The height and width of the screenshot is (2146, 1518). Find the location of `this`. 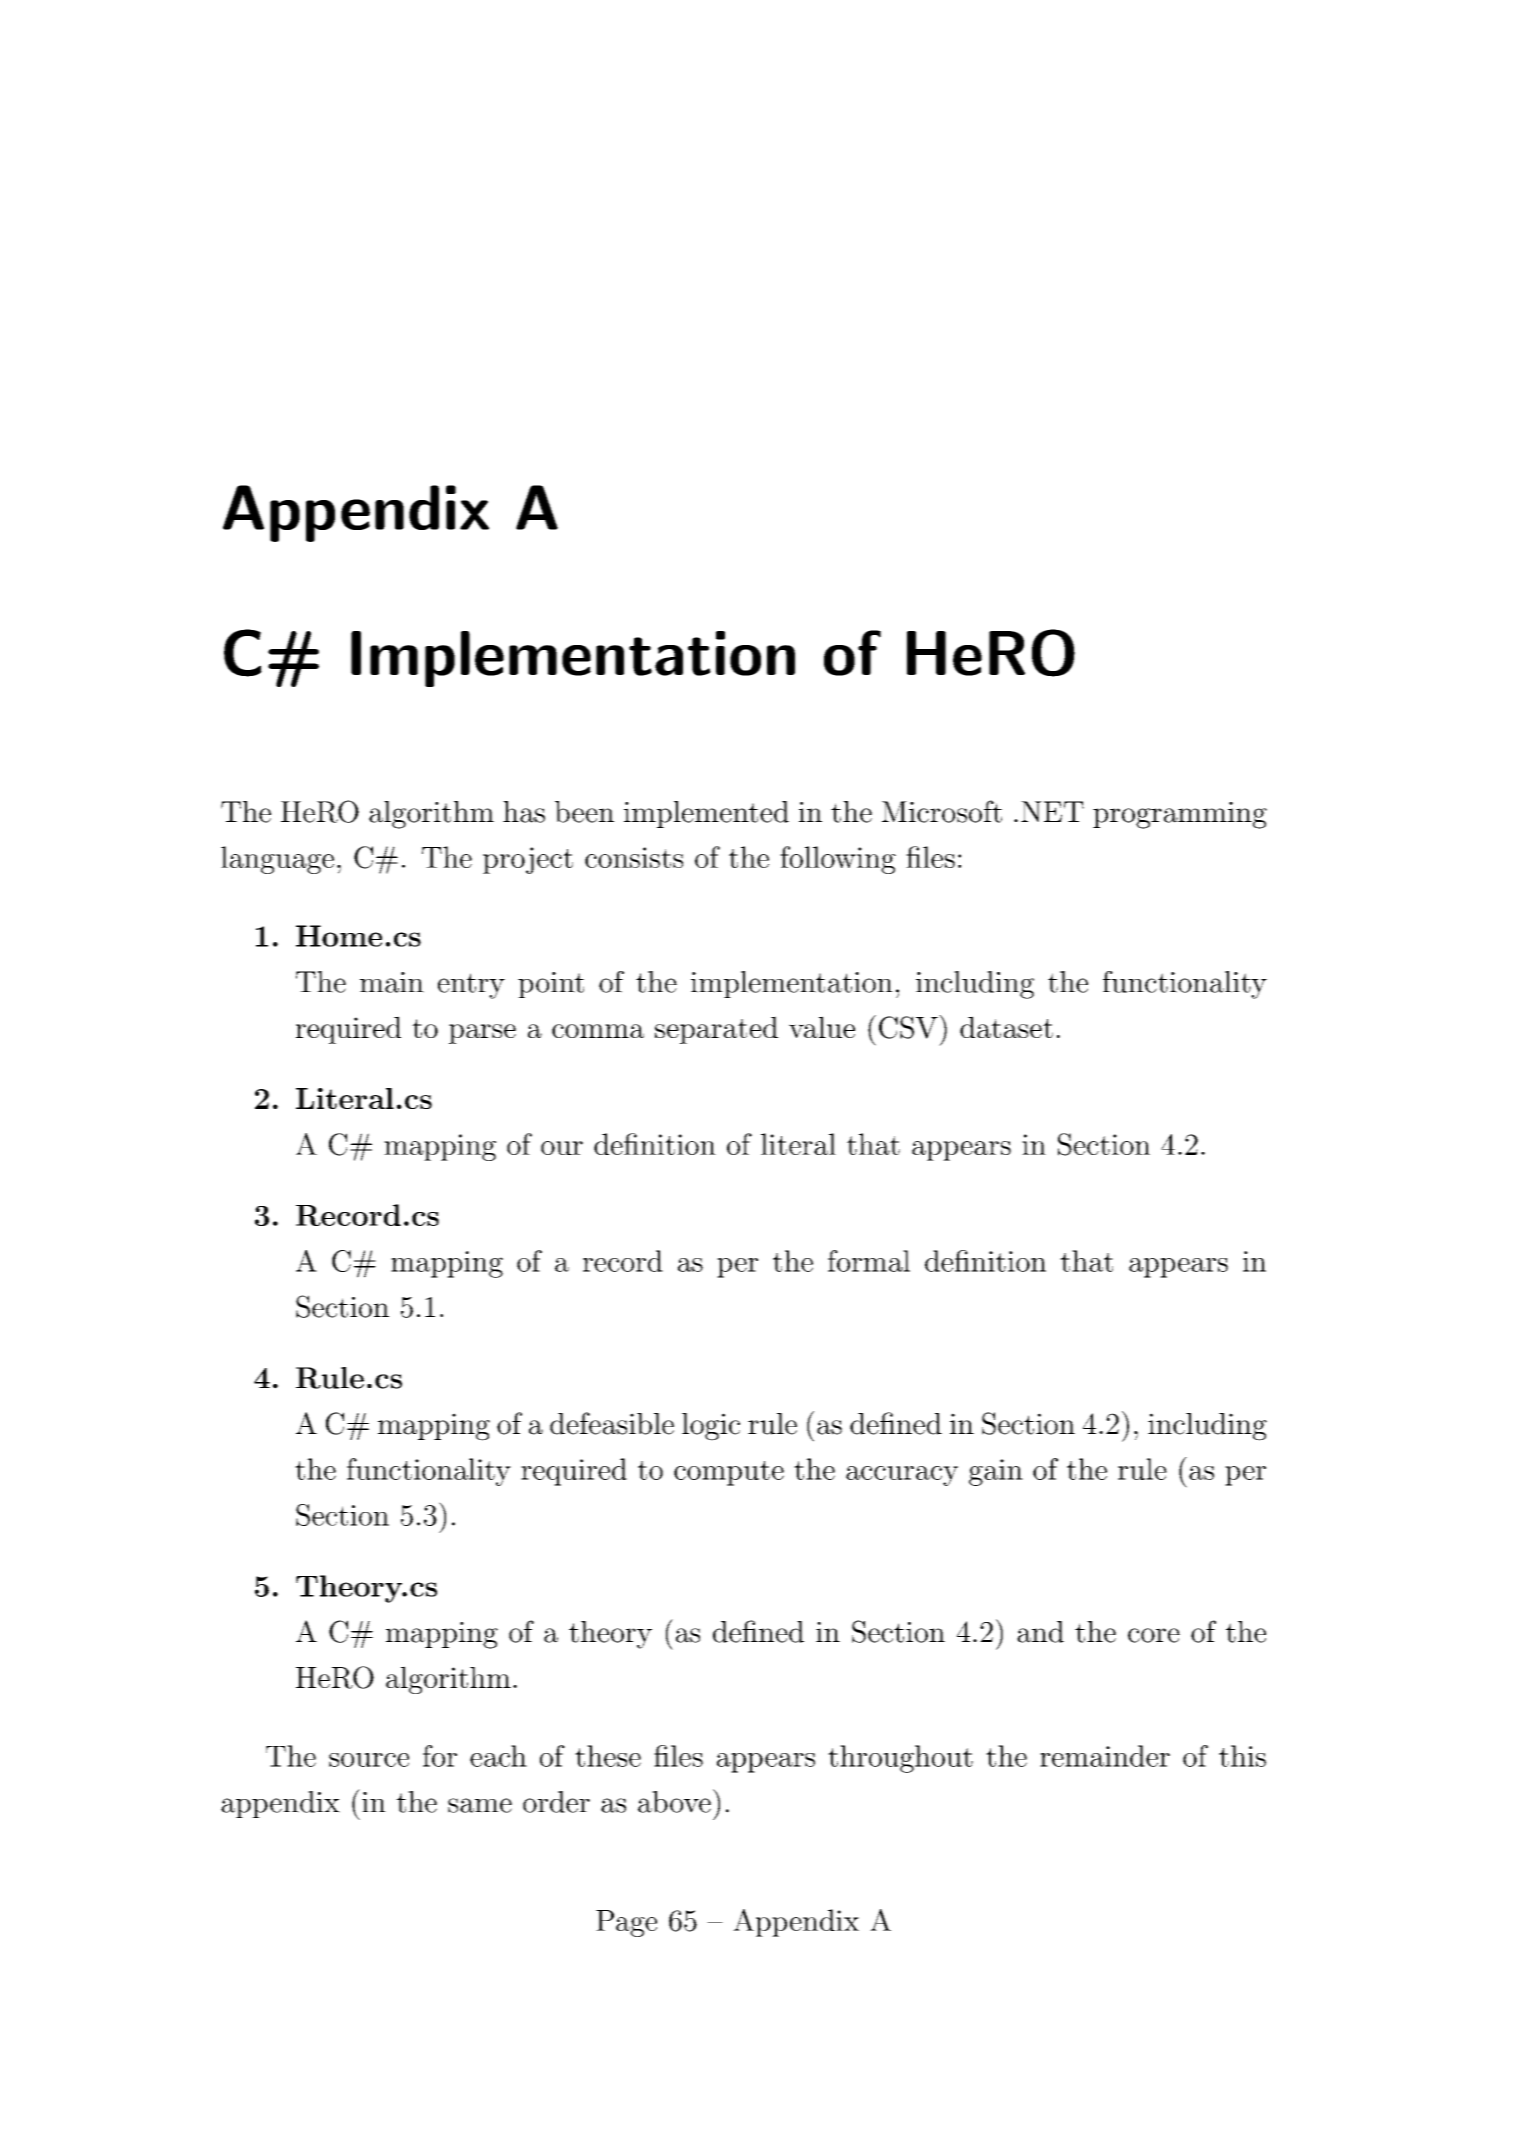

this is located at coordinates (1242, 1756).
